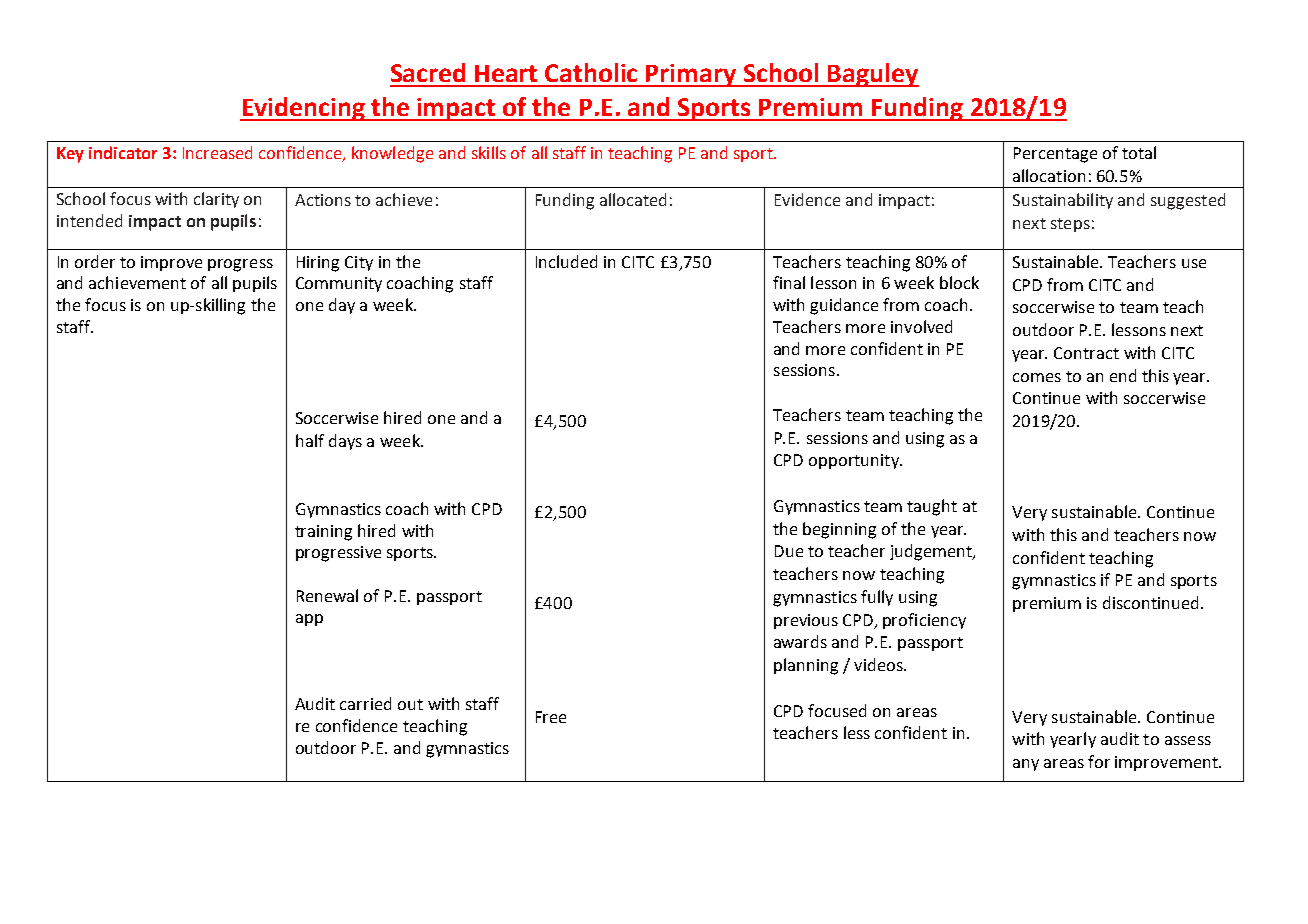  Describe the element at coordinates (855, 461) in the screenshot. I see `opportunity` at that location.
